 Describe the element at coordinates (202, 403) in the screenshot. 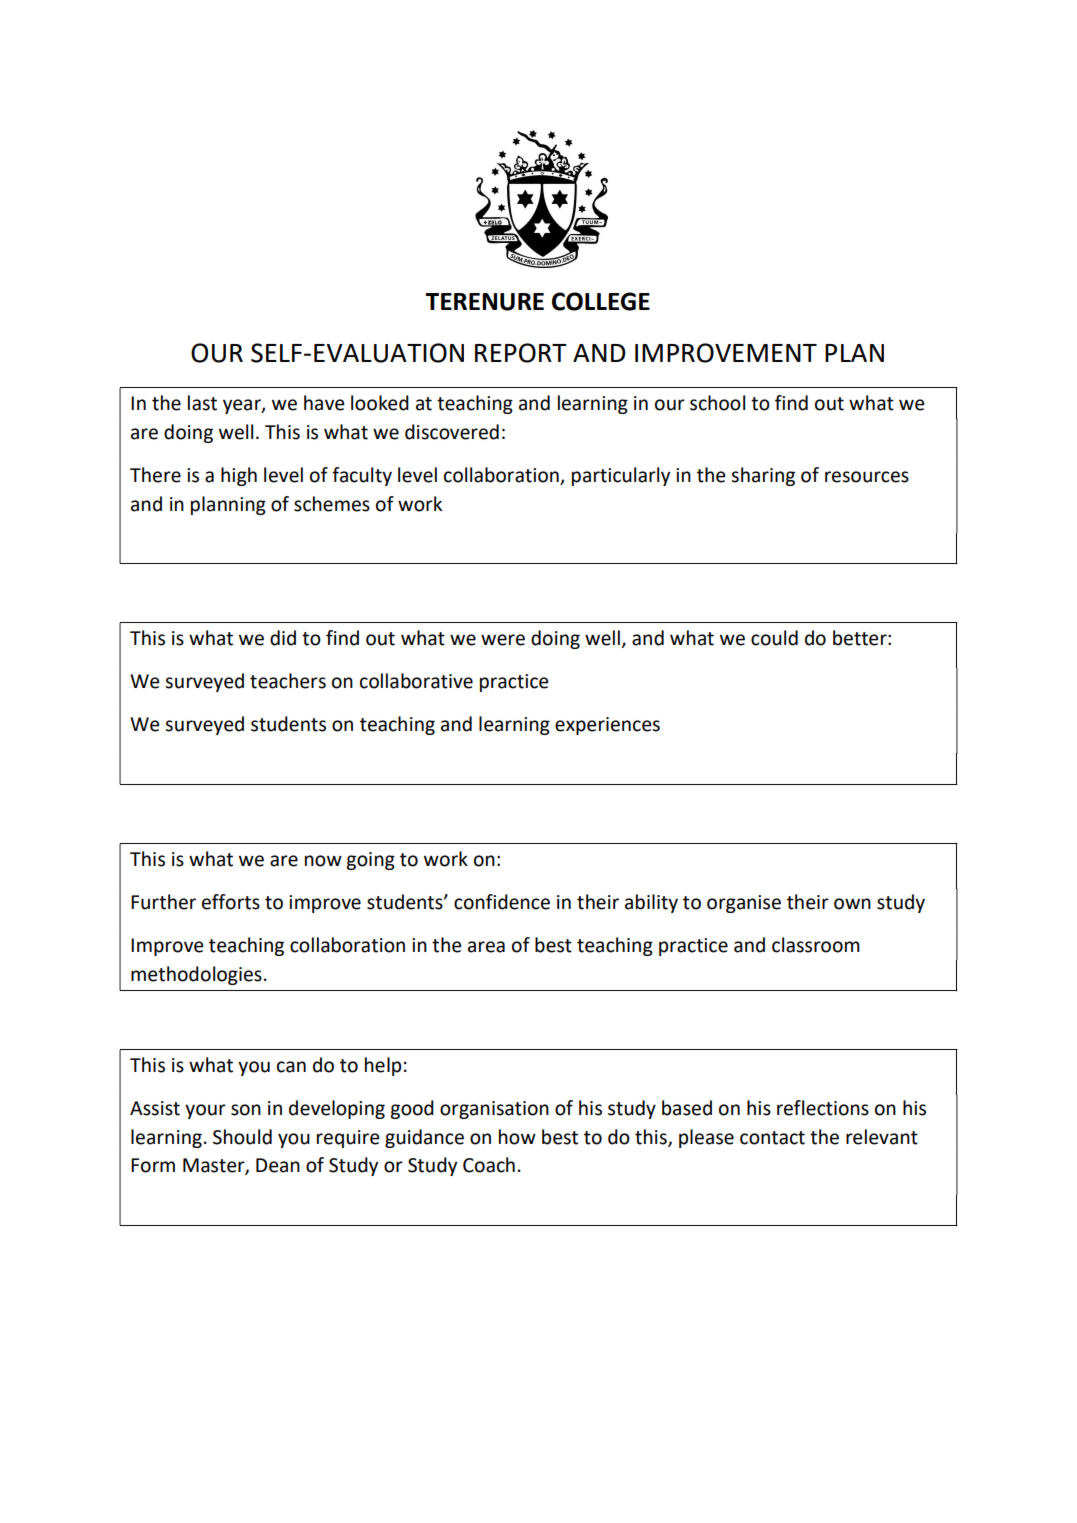

I see `last` at that location.
